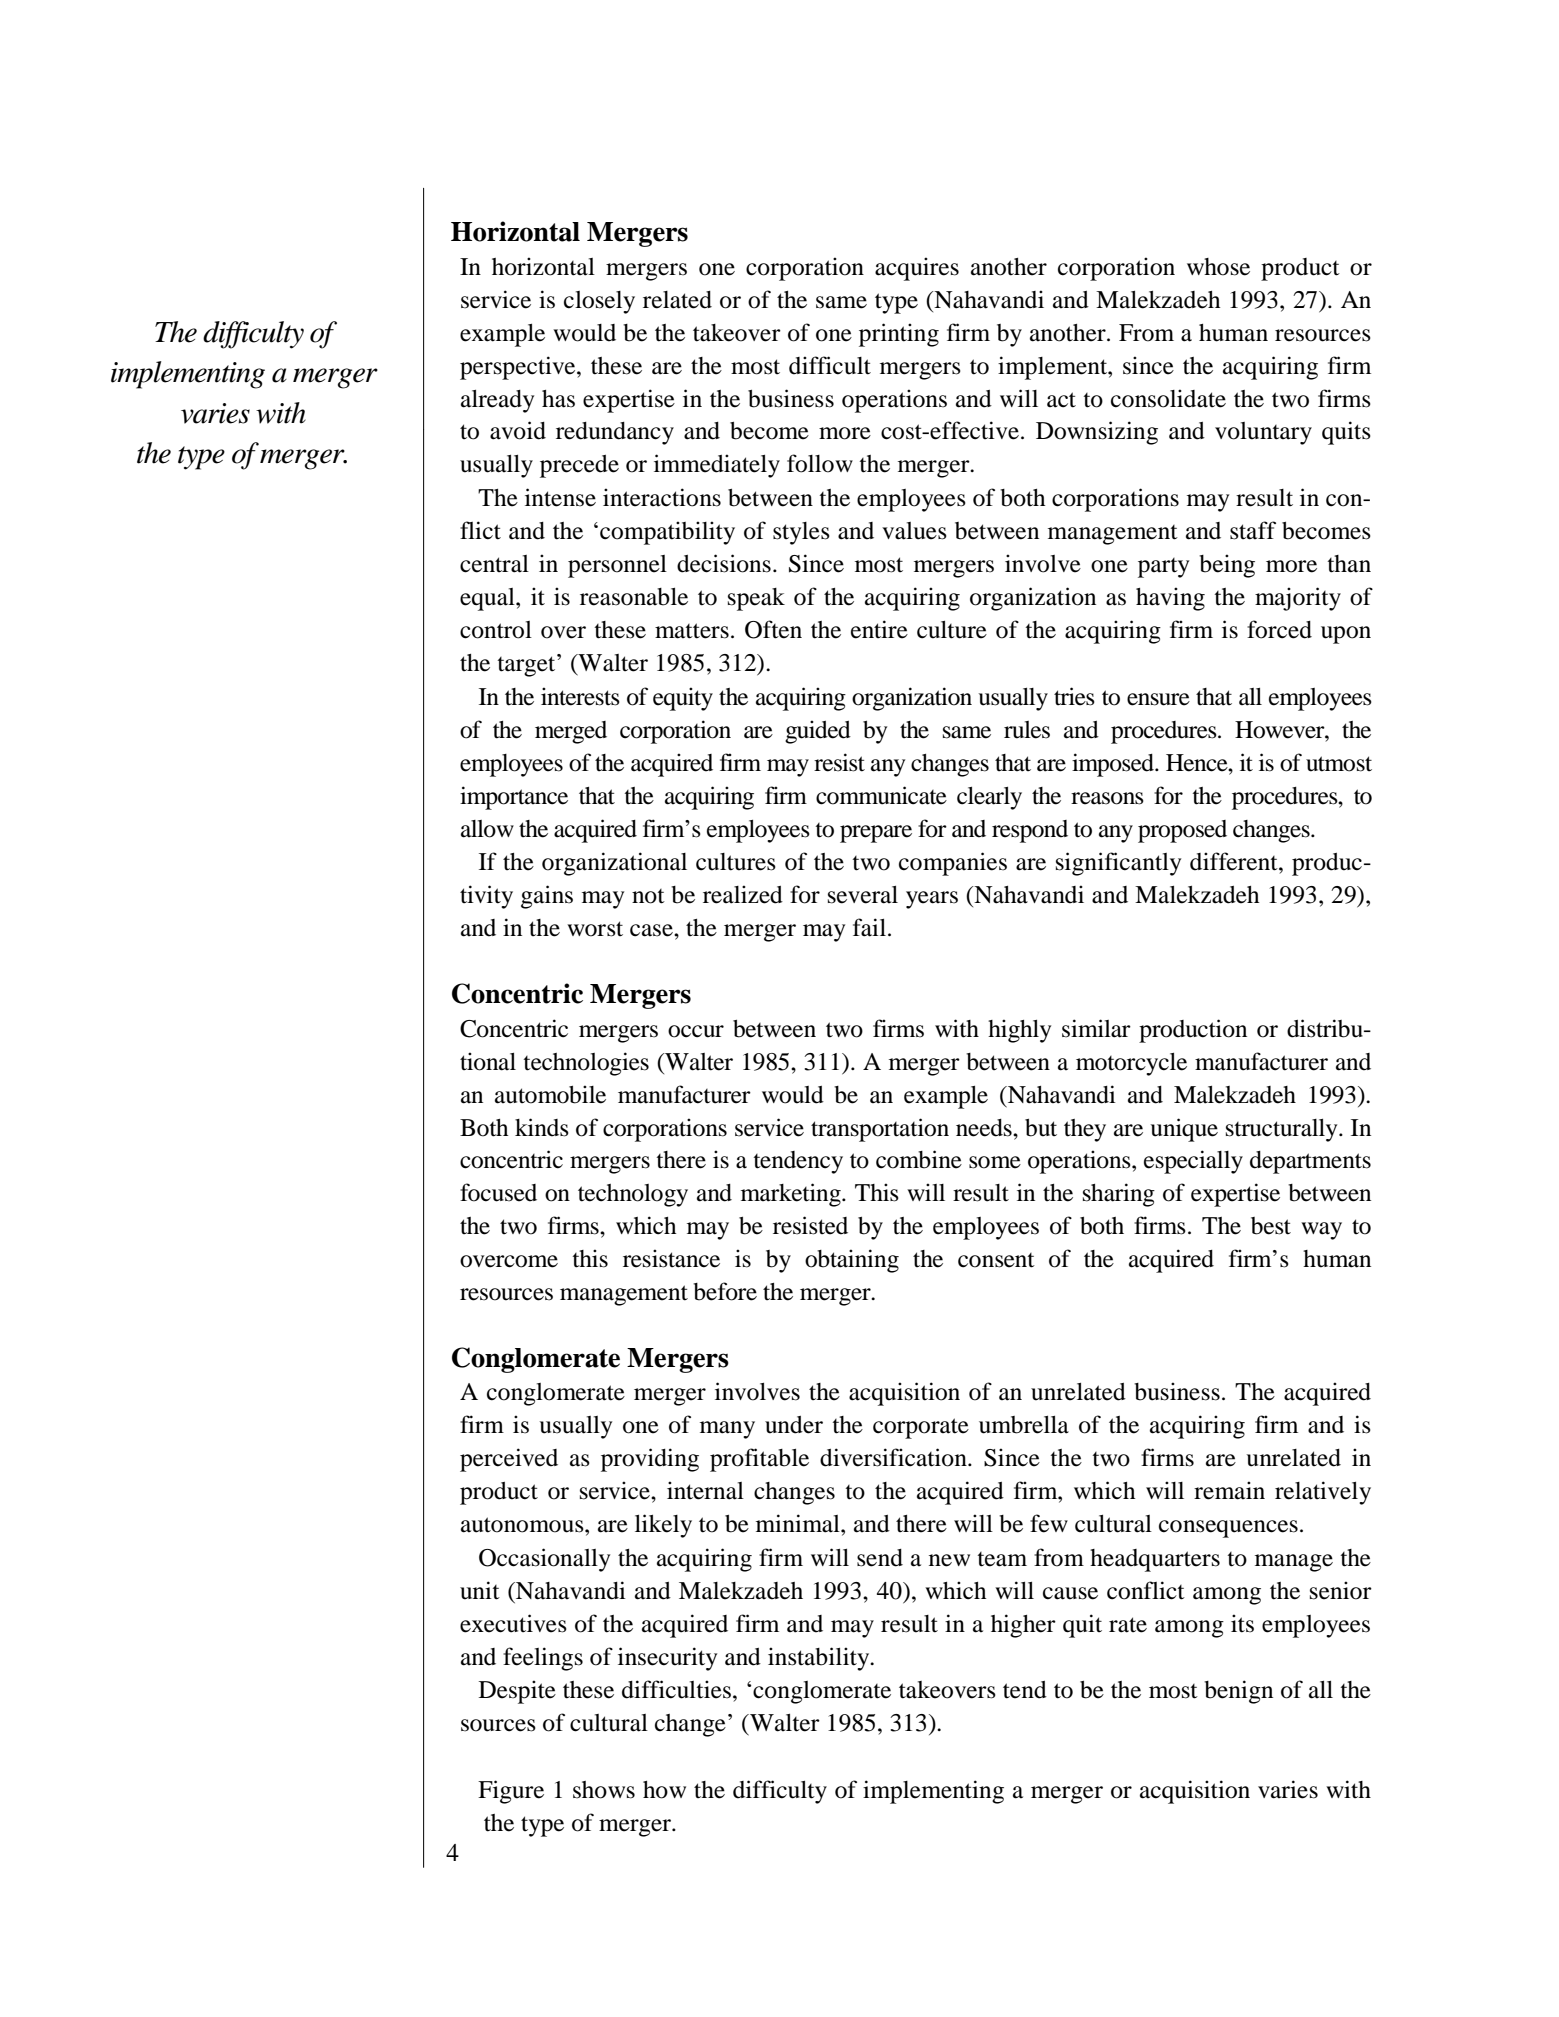  Describe the element at coordinates (820, 1659) in the screenshot. I see `instability` at that location.
